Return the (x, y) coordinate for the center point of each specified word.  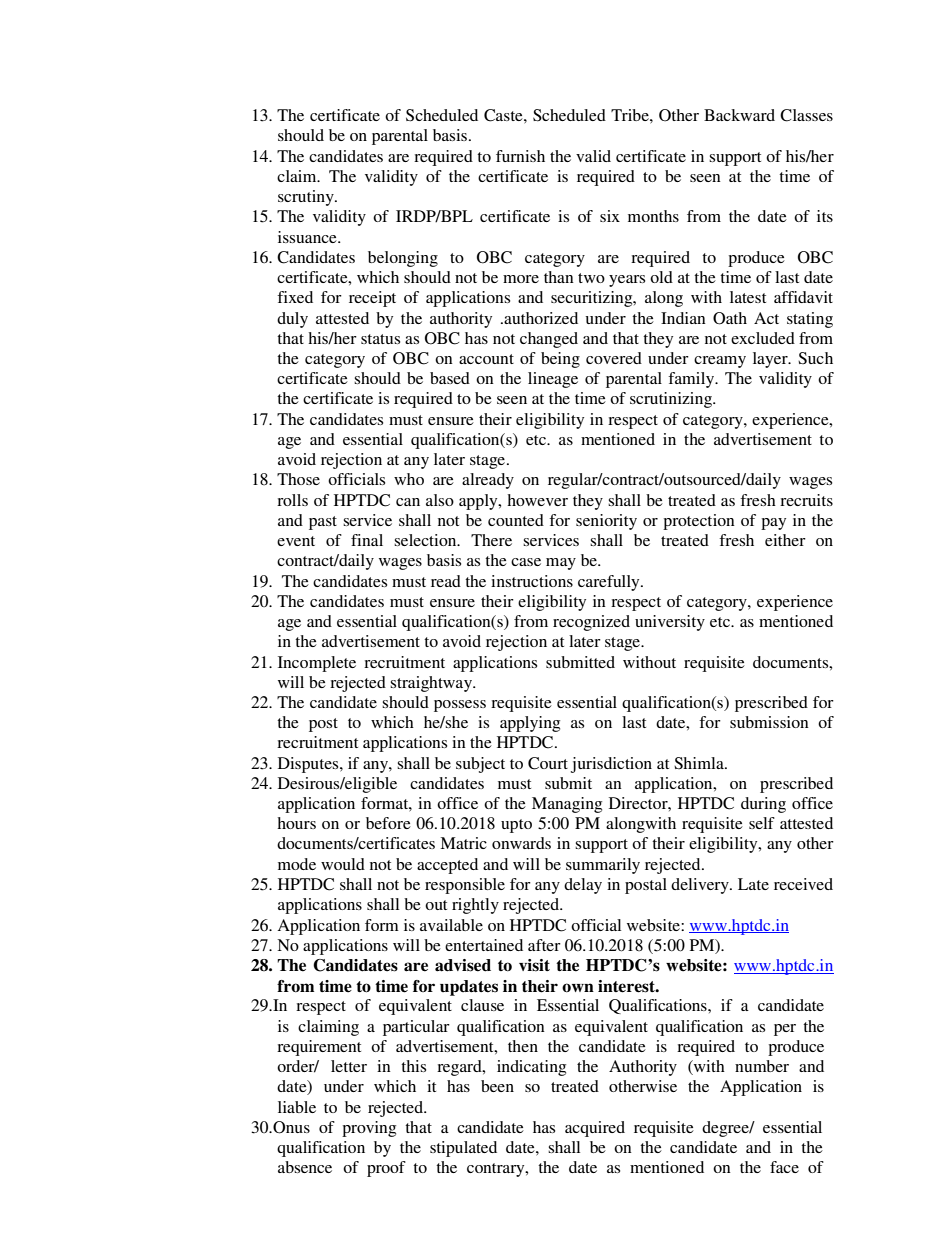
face (784, 1167)
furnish (520, 156)
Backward (739, 115)
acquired (595, 1129)
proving (369, 1129)
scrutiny (307, 198)
